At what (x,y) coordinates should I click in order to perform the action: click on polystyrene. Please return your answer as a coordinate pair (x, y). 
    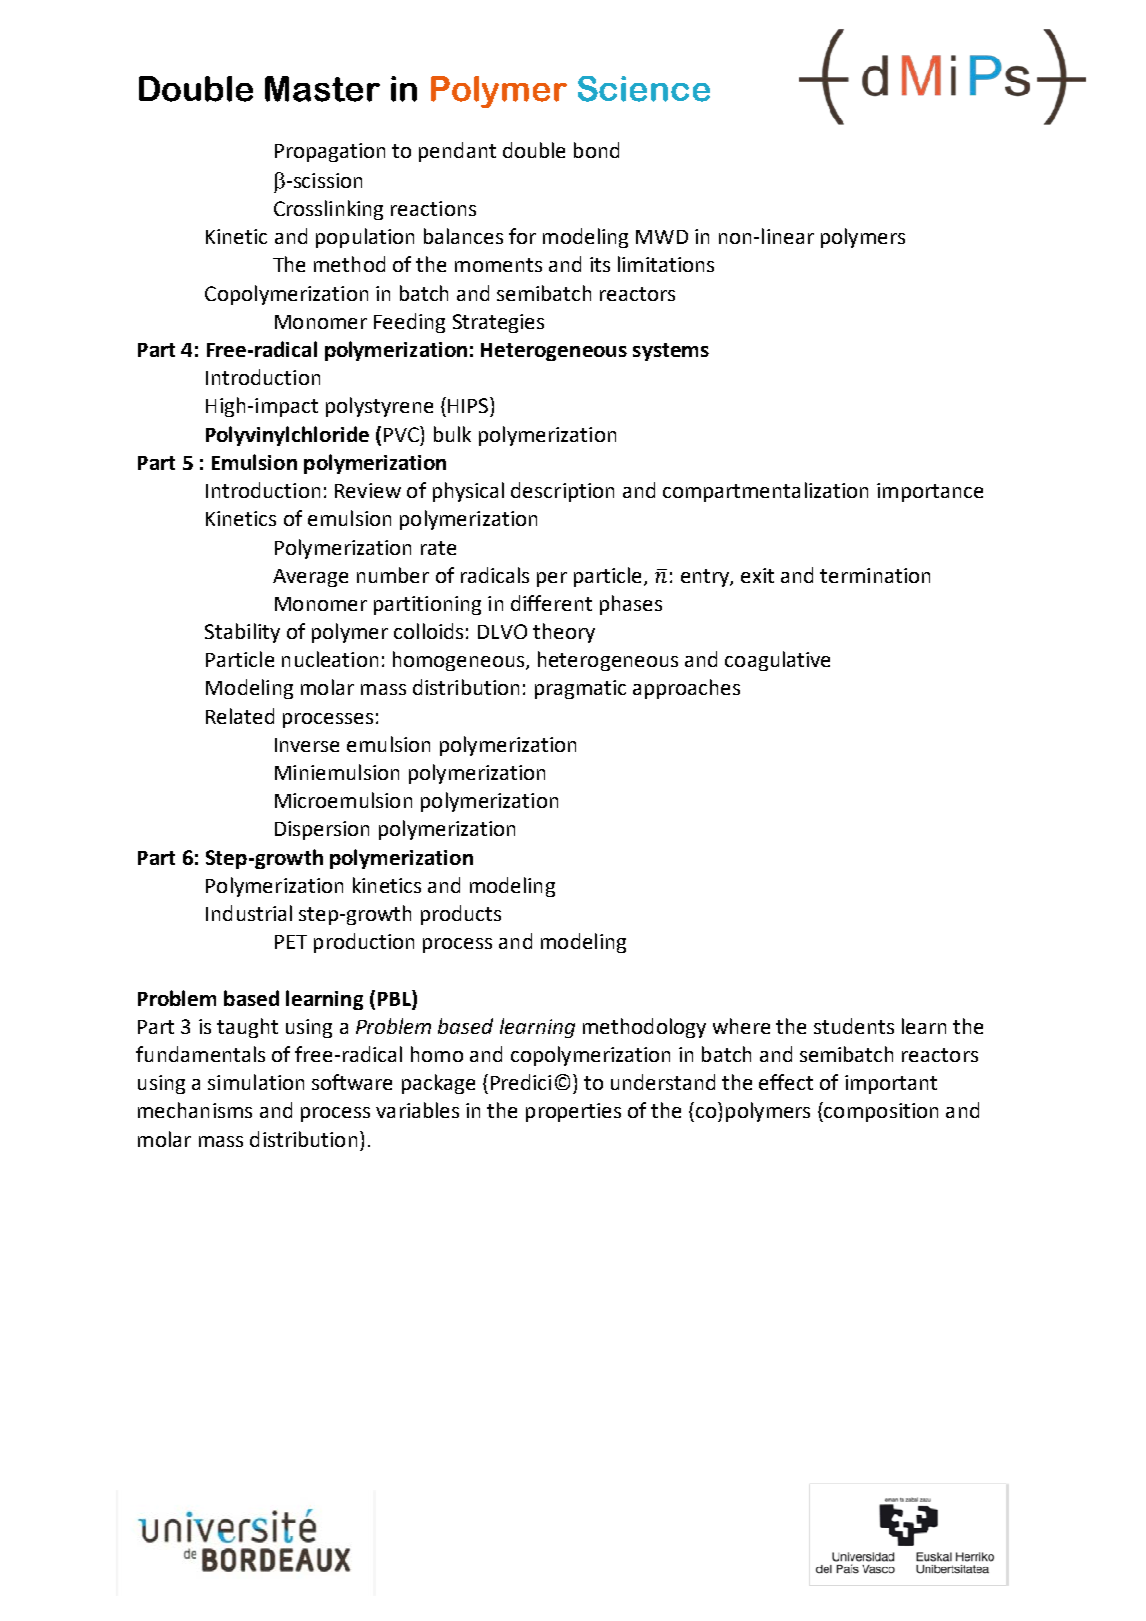
    Looking at the image, I should click on (379, 407).
